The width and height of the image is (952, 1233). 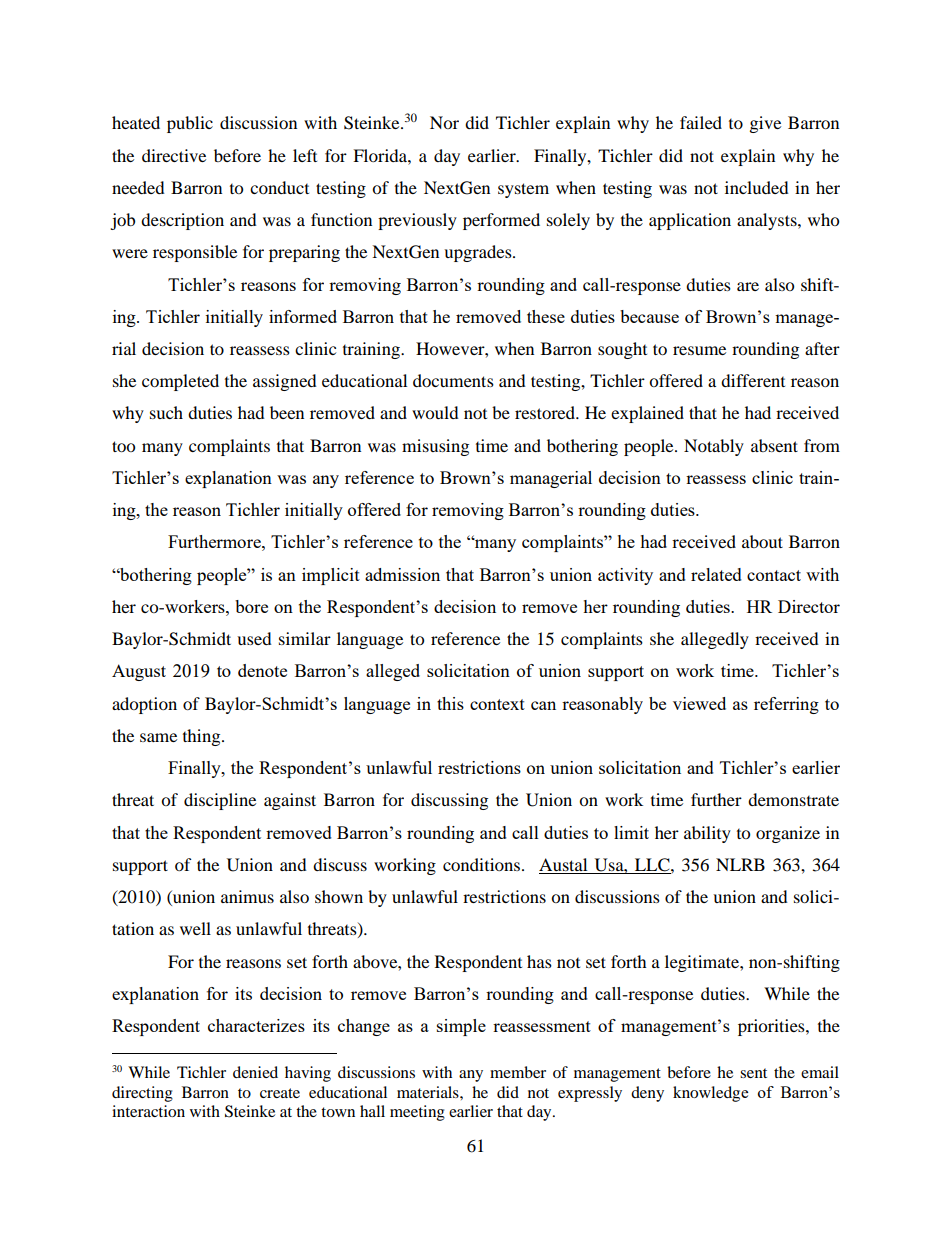 What do you see at coordinates (402, 574) in the image?
I see `admission` at bounding box center [402, 574].
